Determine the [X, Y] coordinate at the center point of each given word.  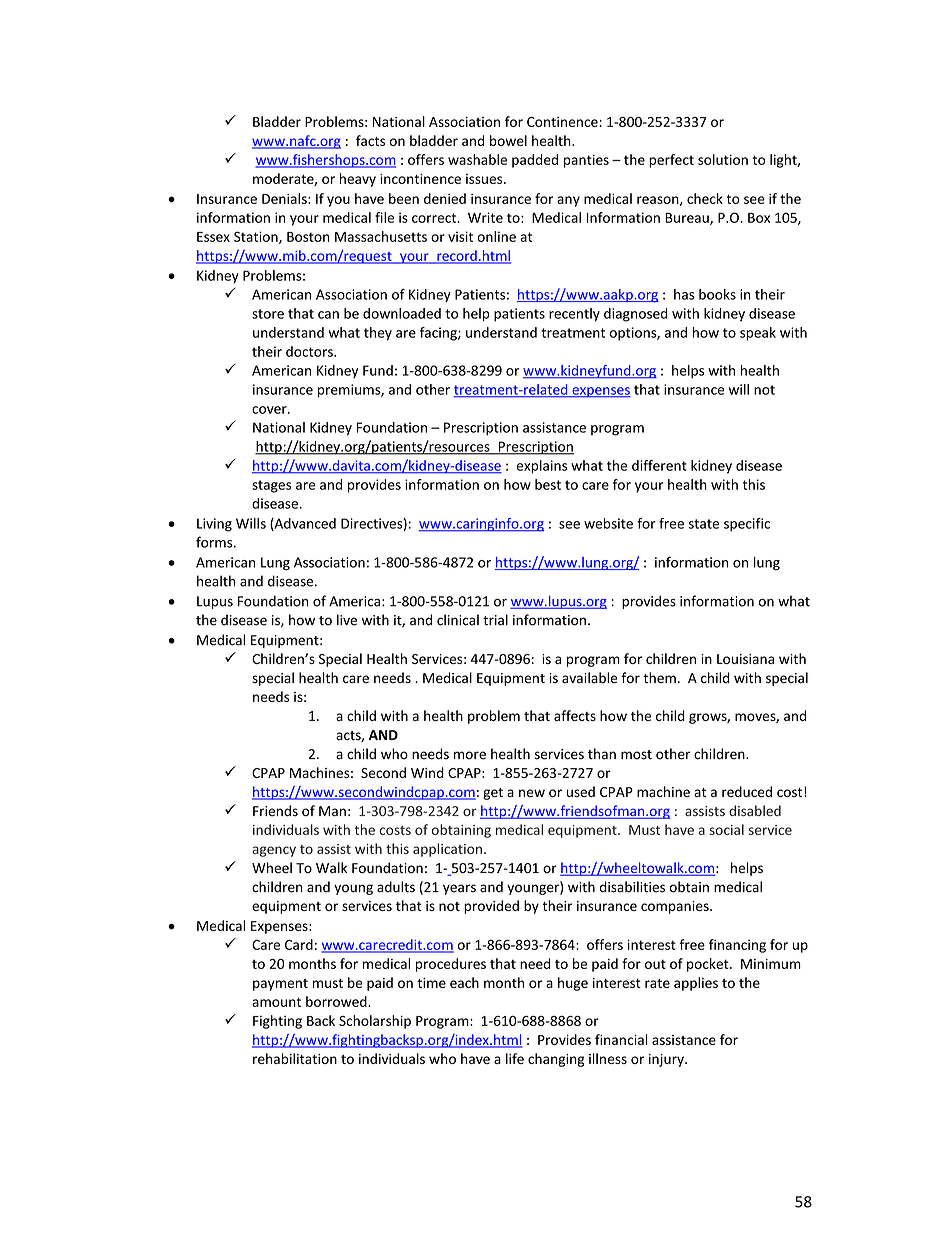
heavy [358, 180]
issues [485, 179]
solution [723, 159]
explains [542, 467]
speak [758, 334]
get [493, 794]
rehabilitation [295, 1058]
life [515, 1058]
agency [274, 851]
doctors [310, 351]
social [727, 829]
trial [495, 620]
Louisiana [745, 659]
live [347, 620]
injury [667, 1060]
